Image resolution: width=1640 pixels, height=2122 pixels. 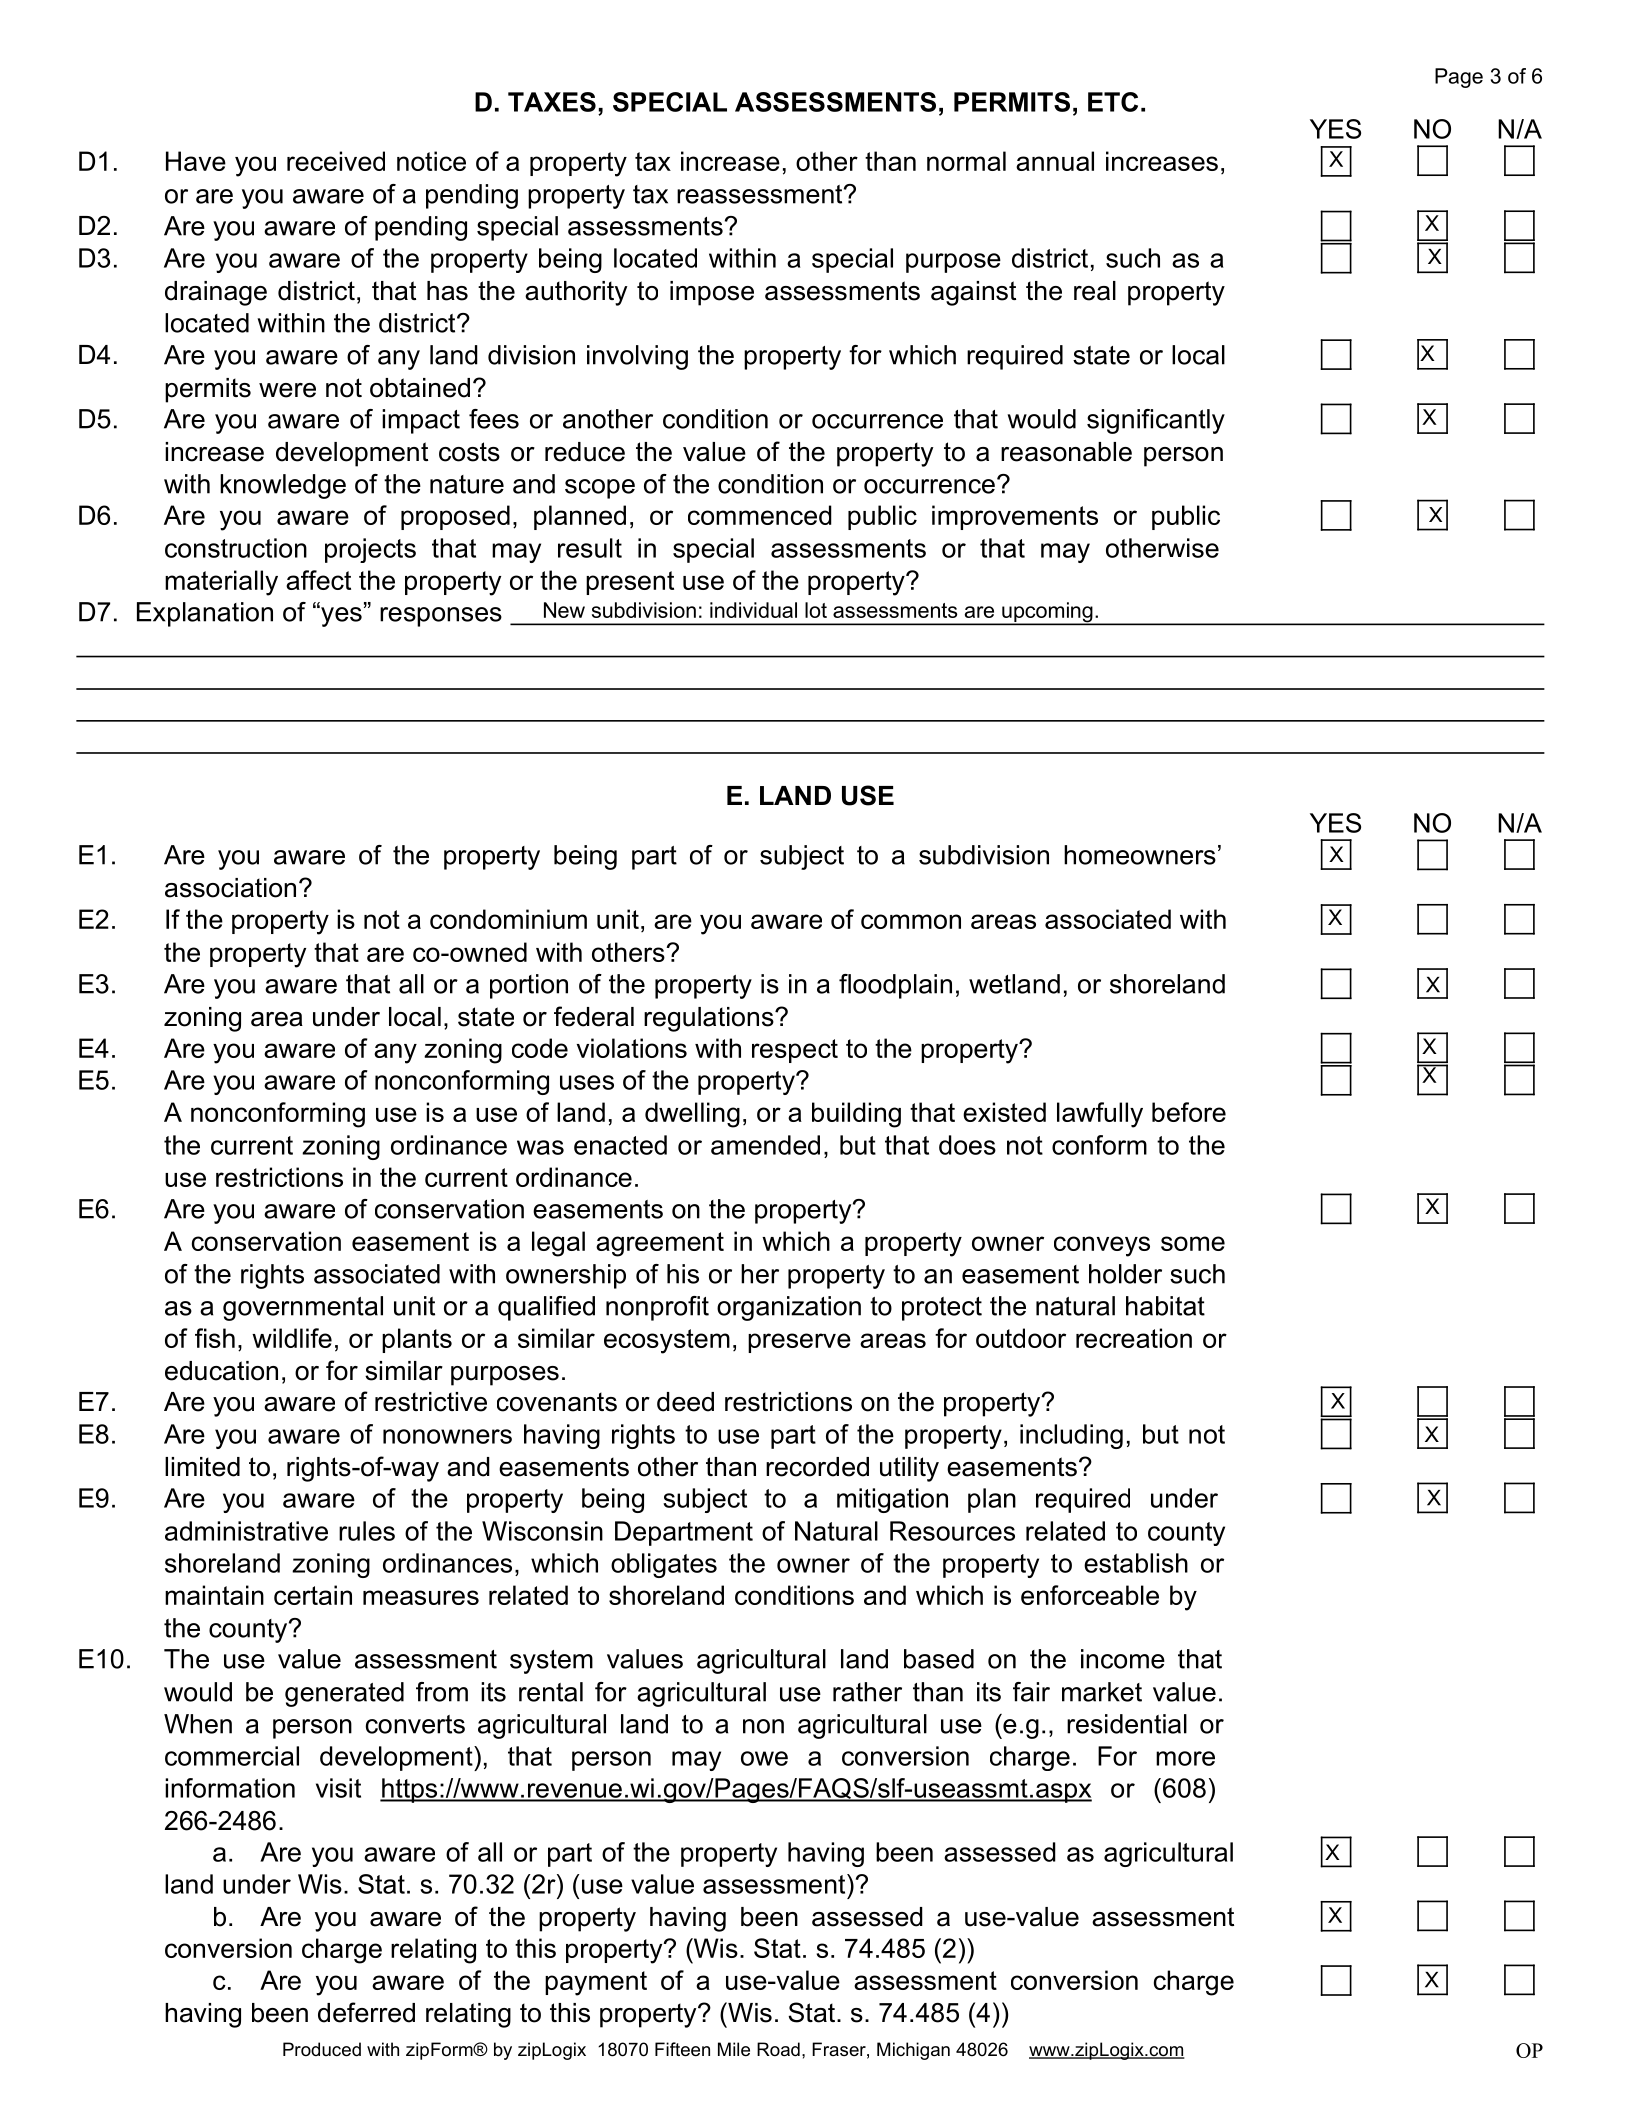 What do you see at coordinates (644, 610) in the image?
I see `subdivision` at bounding box center [644, 610].
